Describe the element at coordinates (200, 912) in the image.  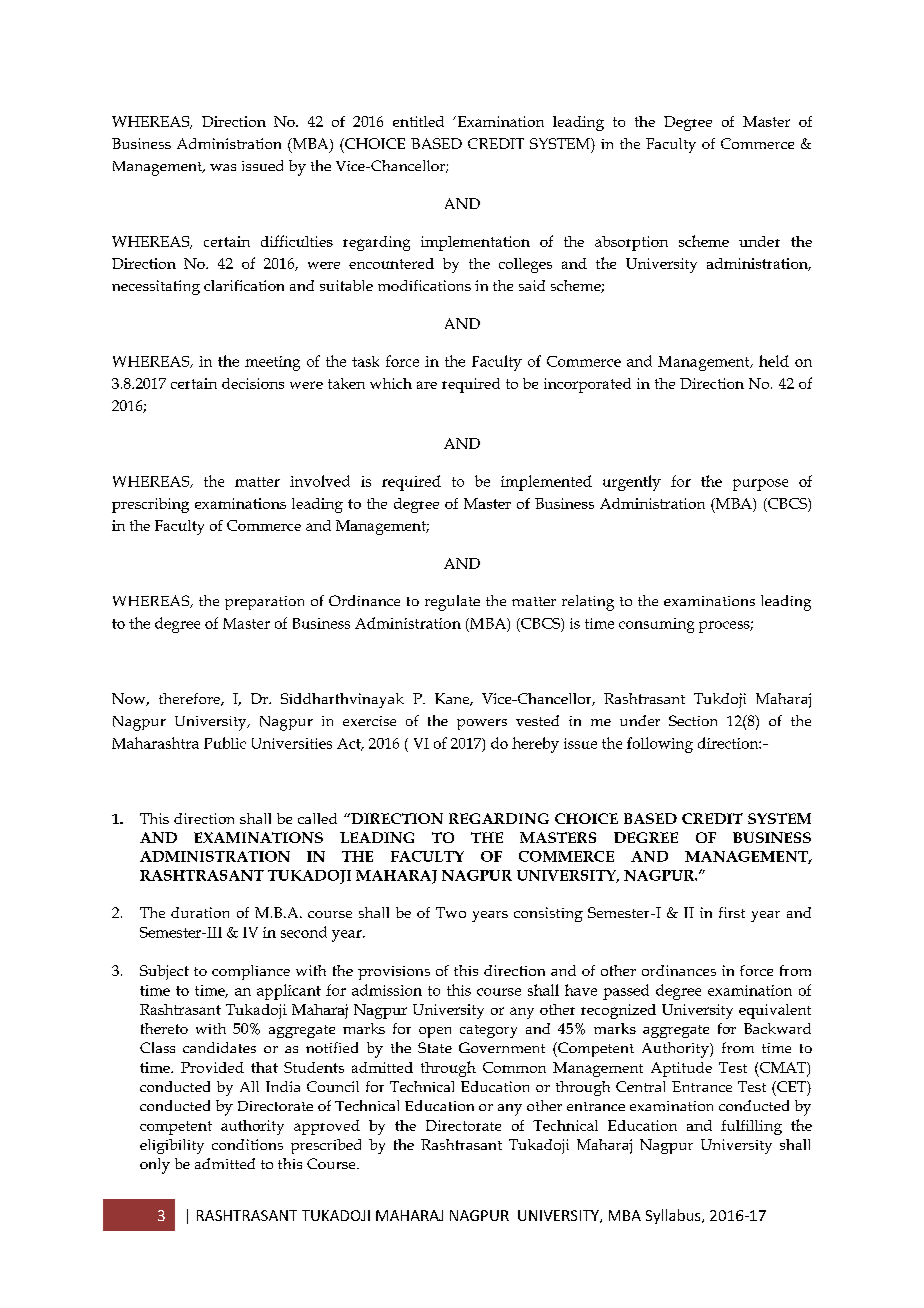
I see `duration` at that location.
